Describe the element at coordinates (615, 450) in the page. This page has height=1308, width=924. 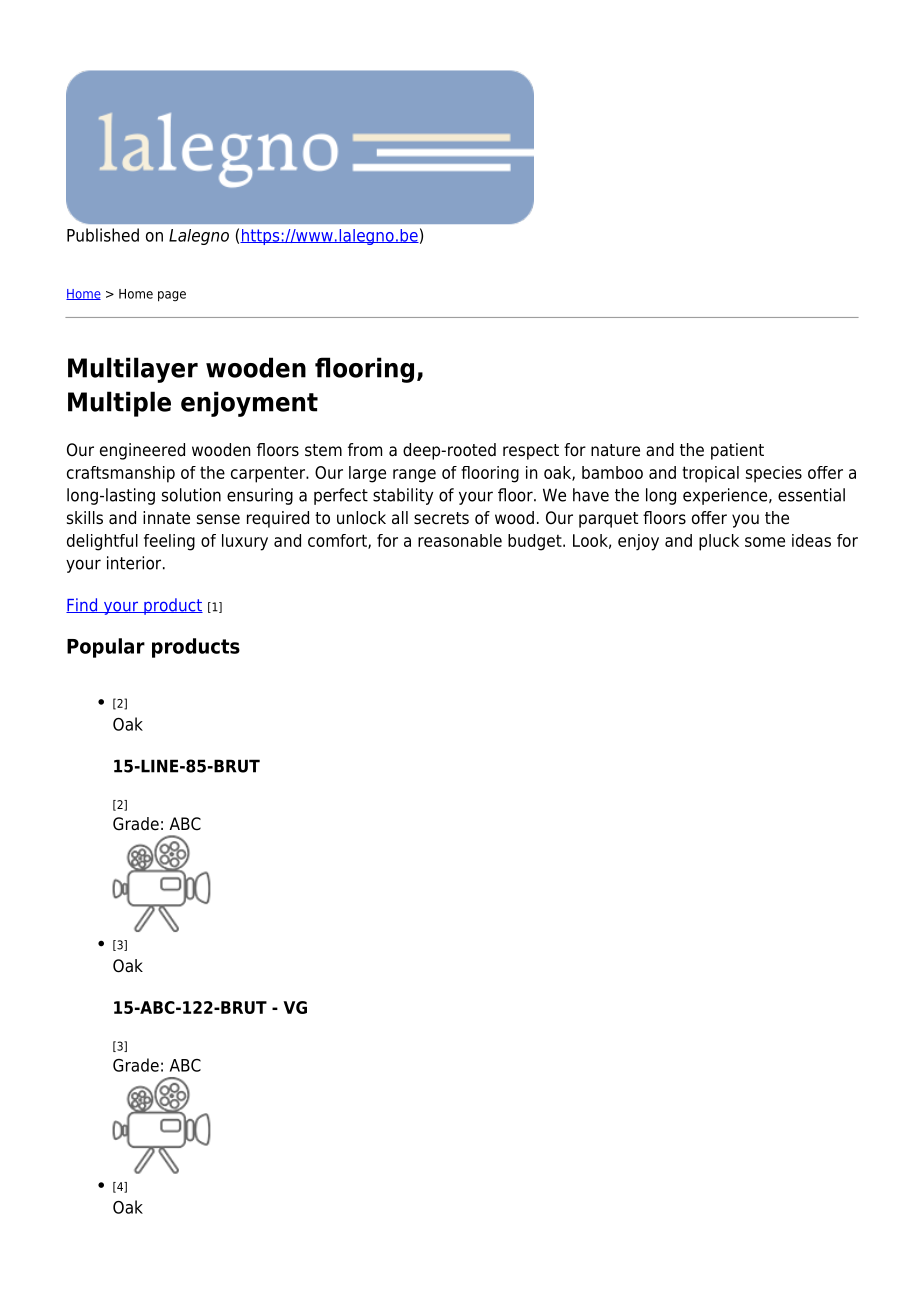
I see `nature` at that location.
